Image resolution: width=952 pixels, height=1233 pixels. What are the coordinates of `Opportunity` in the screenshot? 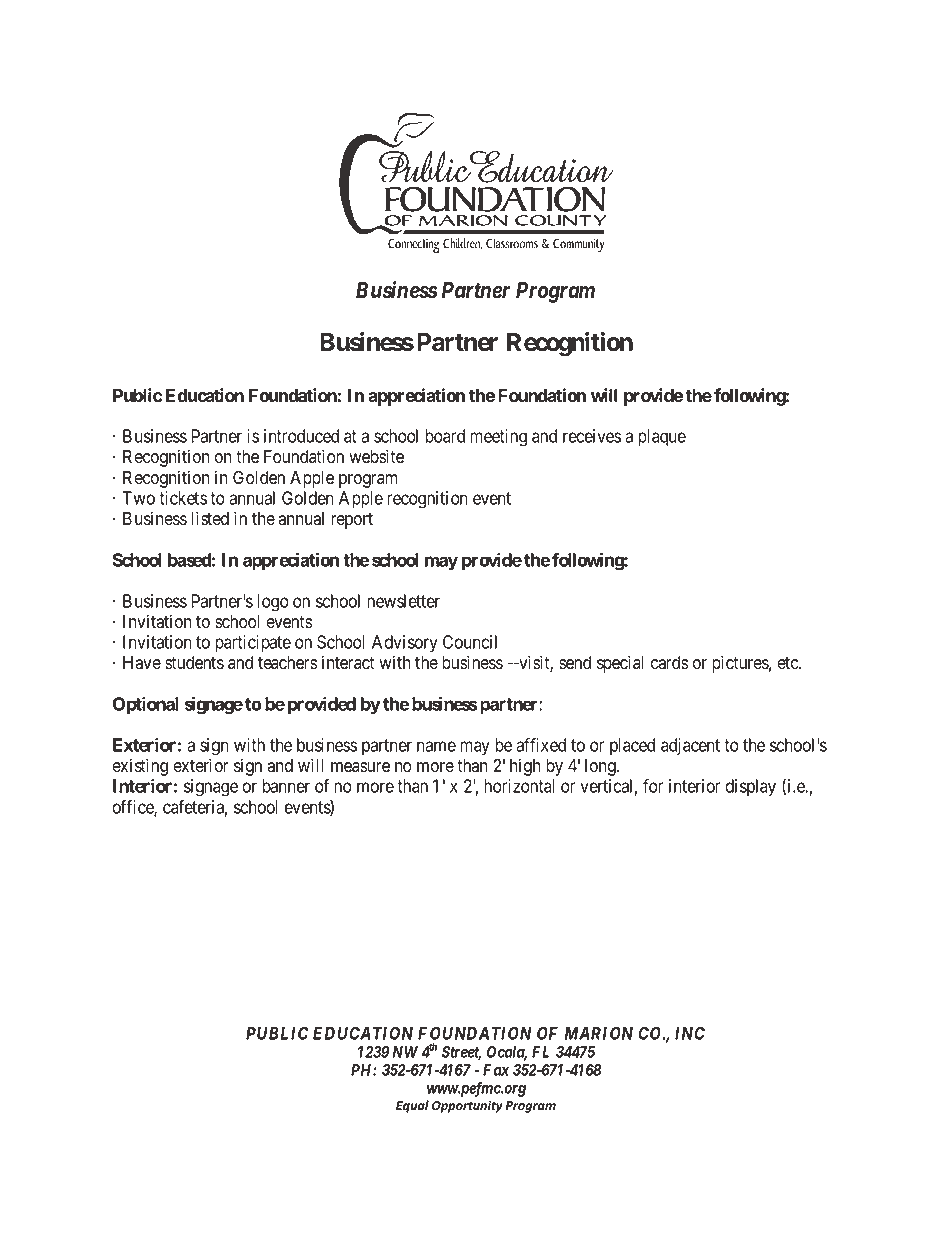 It's located at (467, 1106).
